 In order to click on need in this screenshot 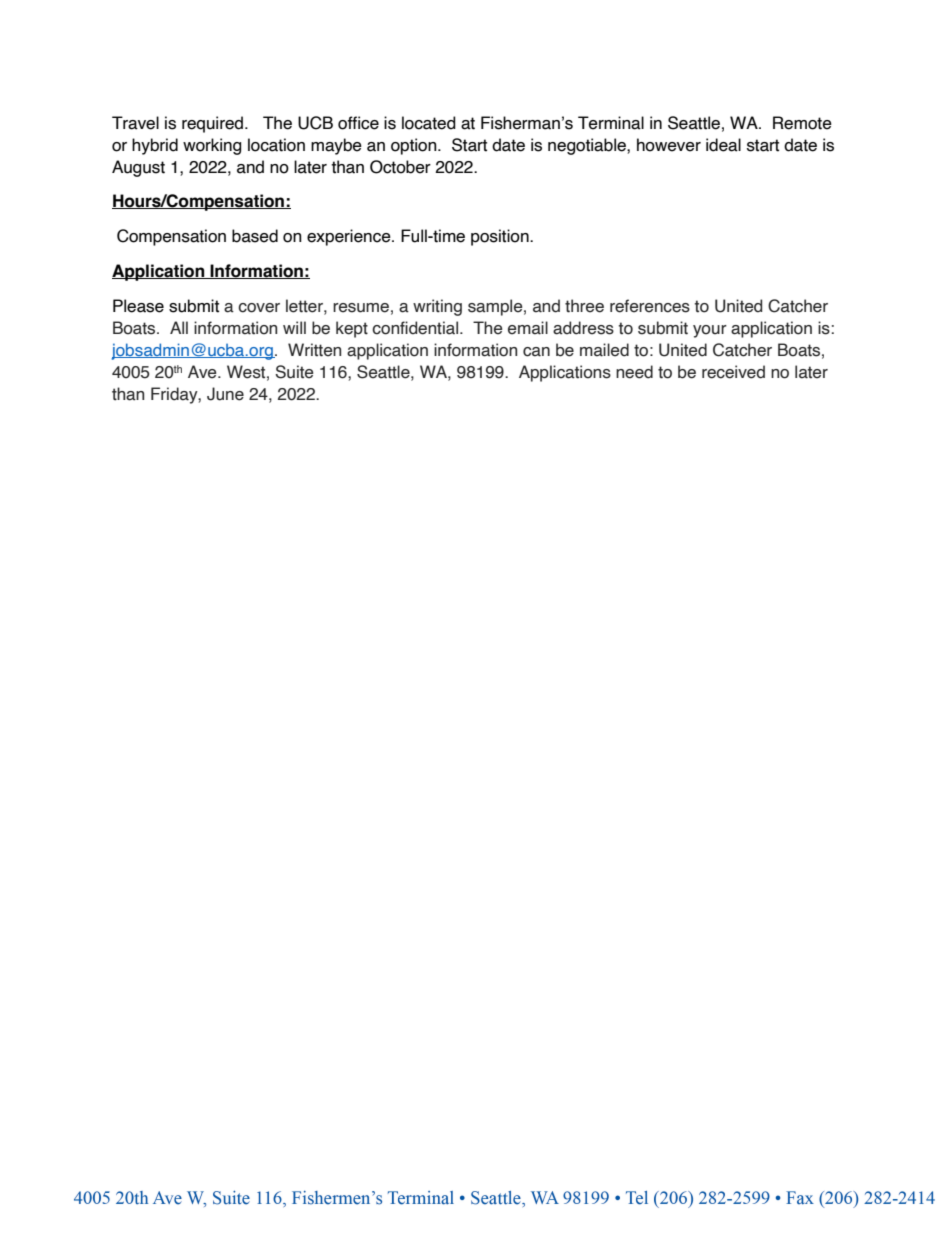, I will do `click(634, 372)`.
